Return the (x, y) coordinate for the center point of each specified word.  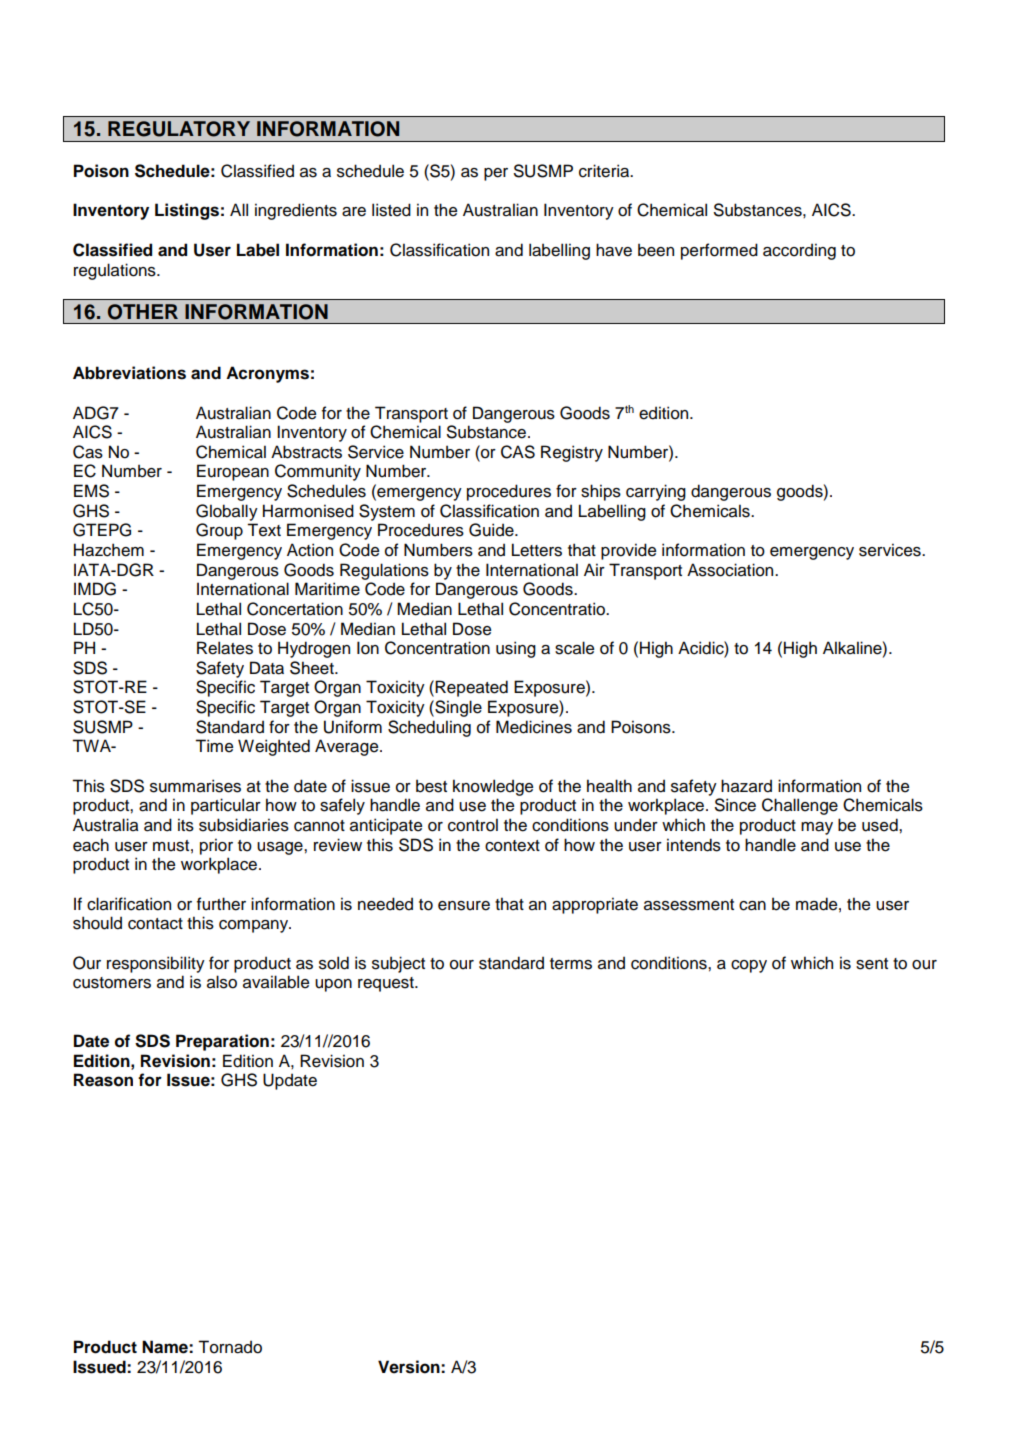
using (516, 649)
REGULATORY (179, 129)
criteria (605, 171)
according (799, 251)
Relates (225, 648)
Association (731, 570)
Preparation (222, 1042)
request (387, 984)
